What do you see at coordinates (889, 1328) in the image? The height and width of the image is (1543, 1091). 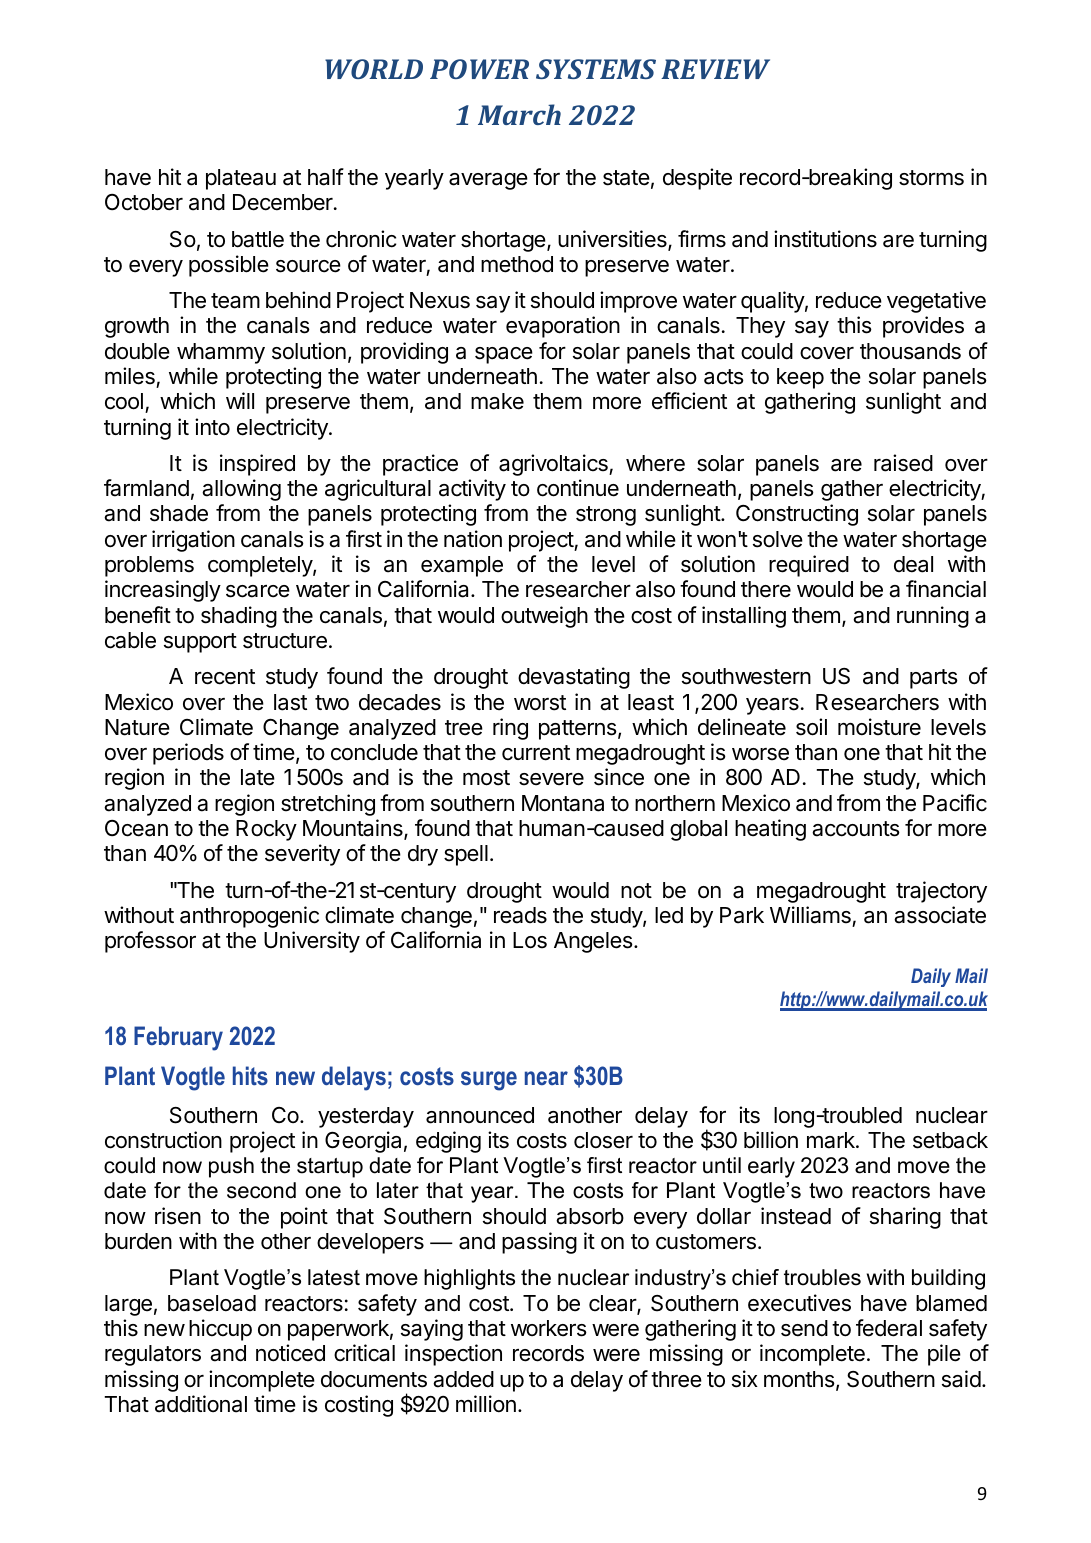 I see `federal` at bounding box center [889, 1328].
